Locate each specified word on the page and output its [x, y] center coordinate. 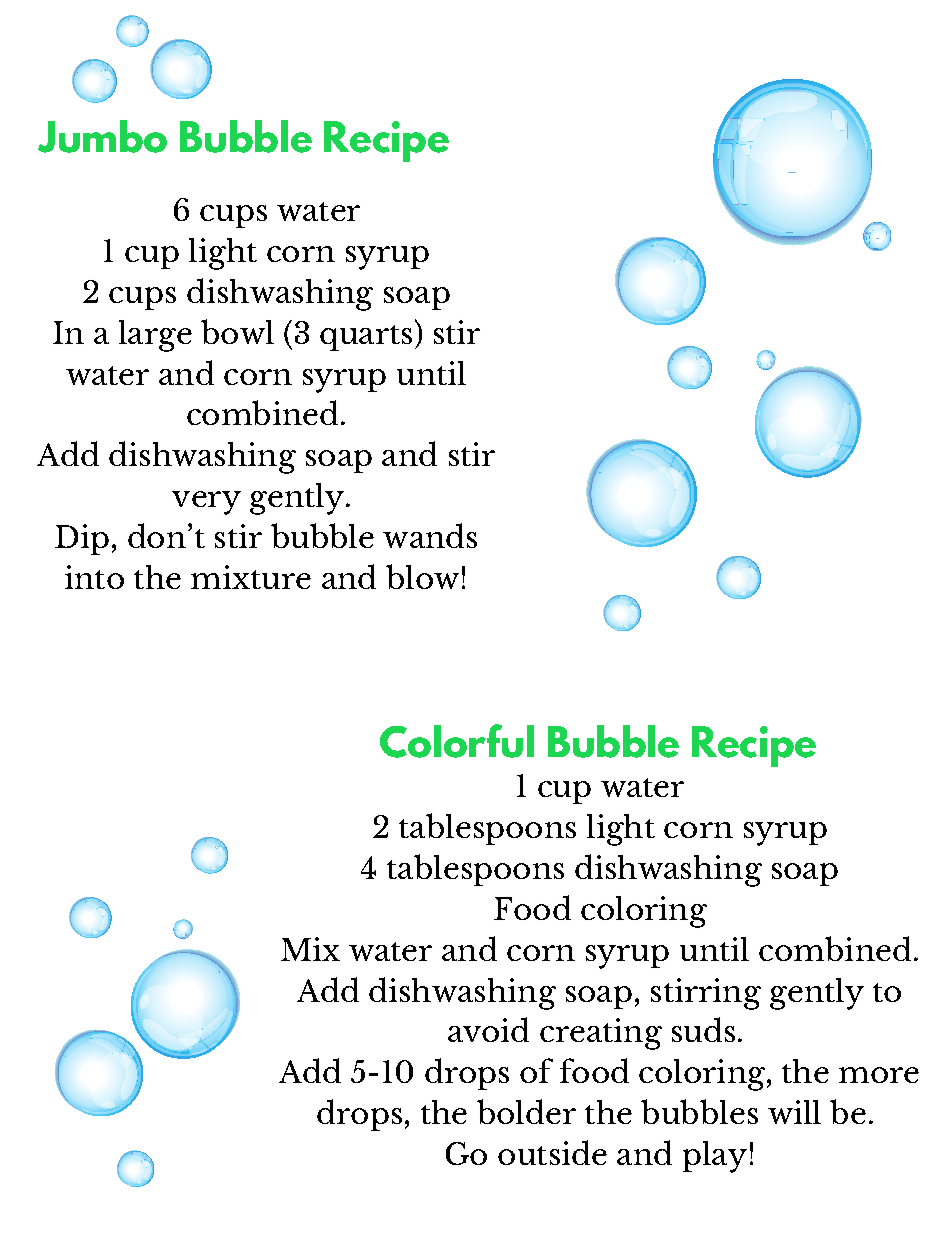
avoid [488, 1029]
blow [422, 576]
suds [703, 1029]
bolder [526, 1111]
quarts [366, 338]
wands [430, 535]
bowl [237, 331]
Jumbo [102, 136]
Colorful [457, 741]
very [206, 503]
